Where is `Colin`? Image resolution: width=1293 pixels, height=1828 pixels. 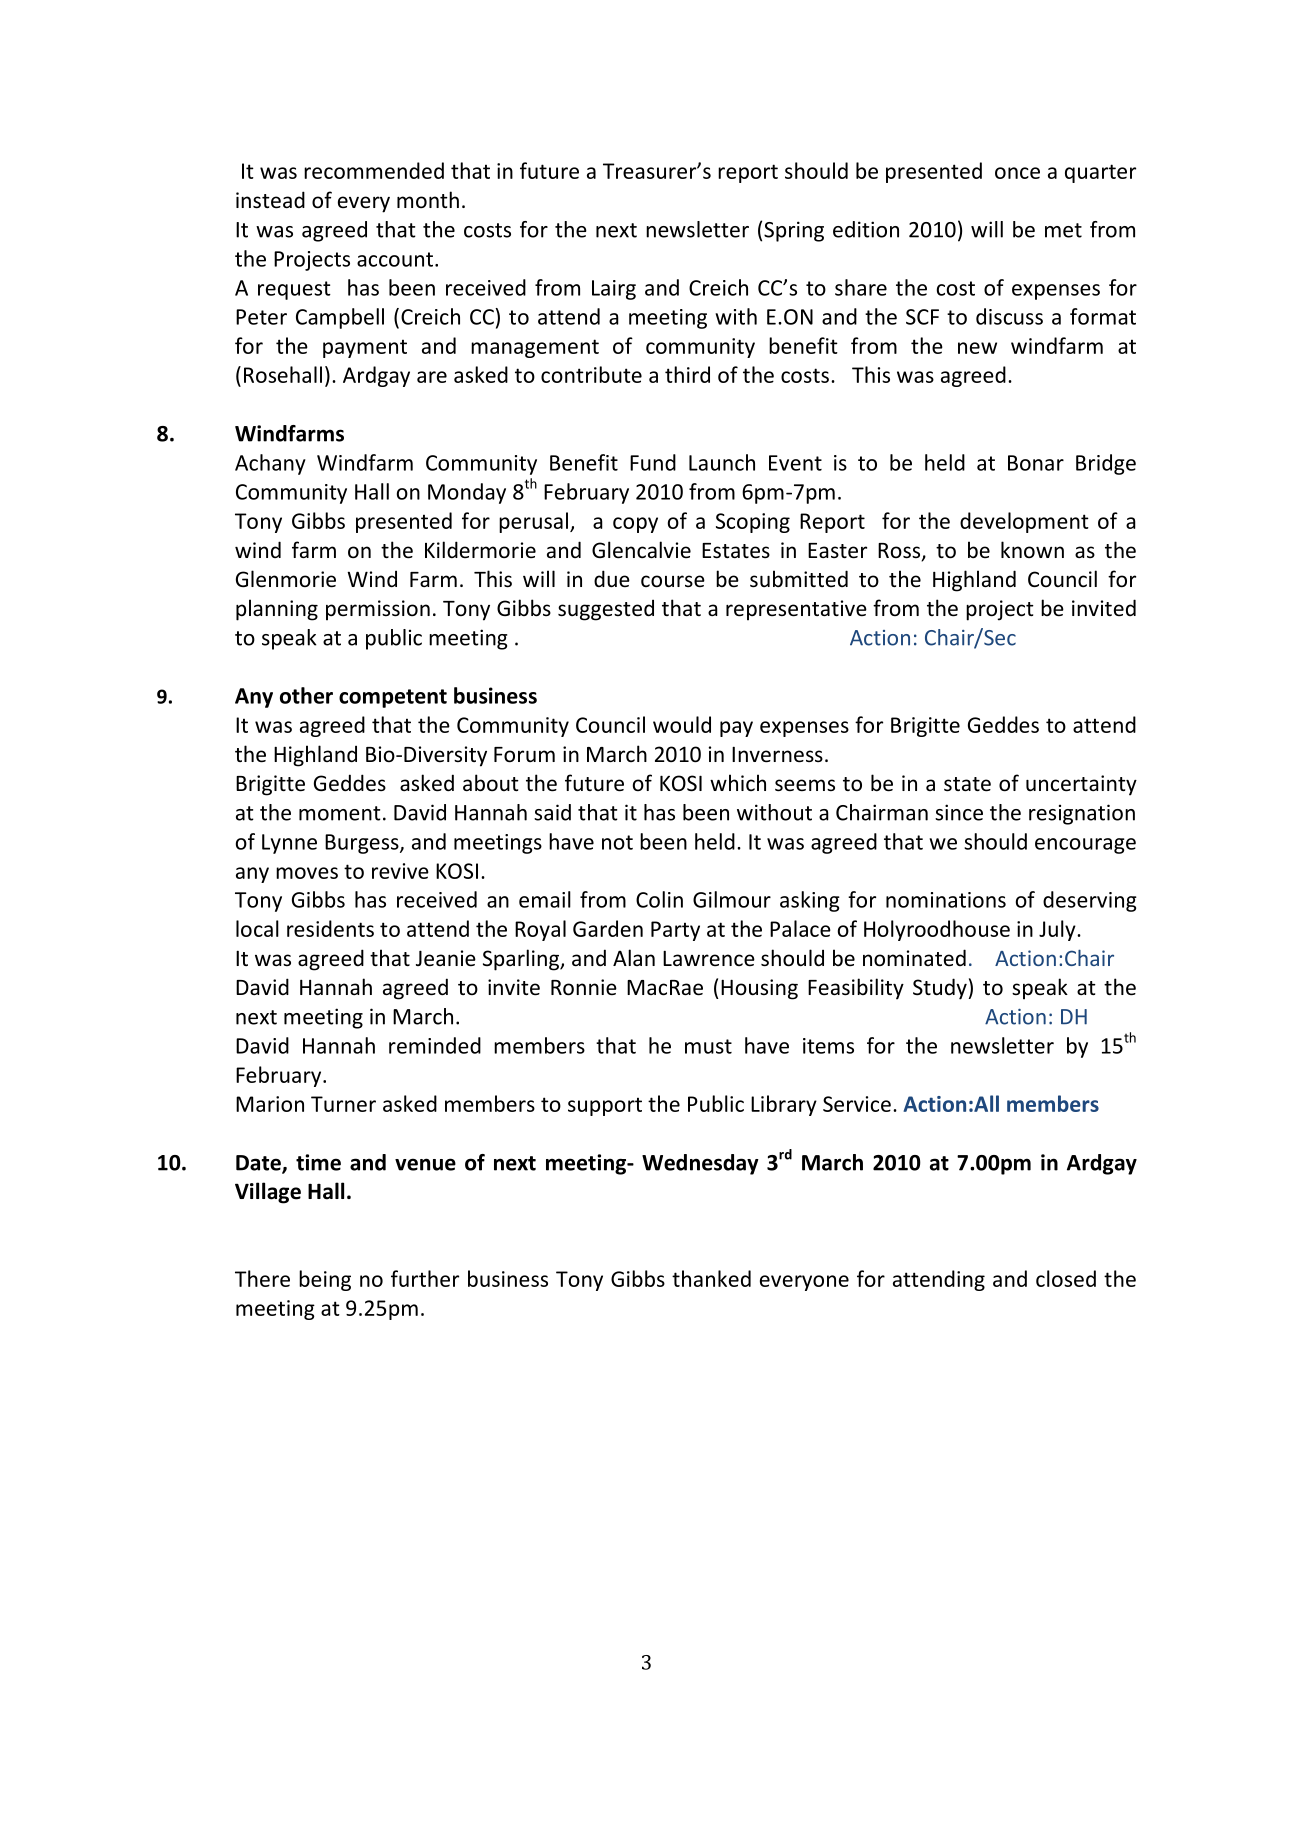 Colin is located at coordinates (659, 899).
